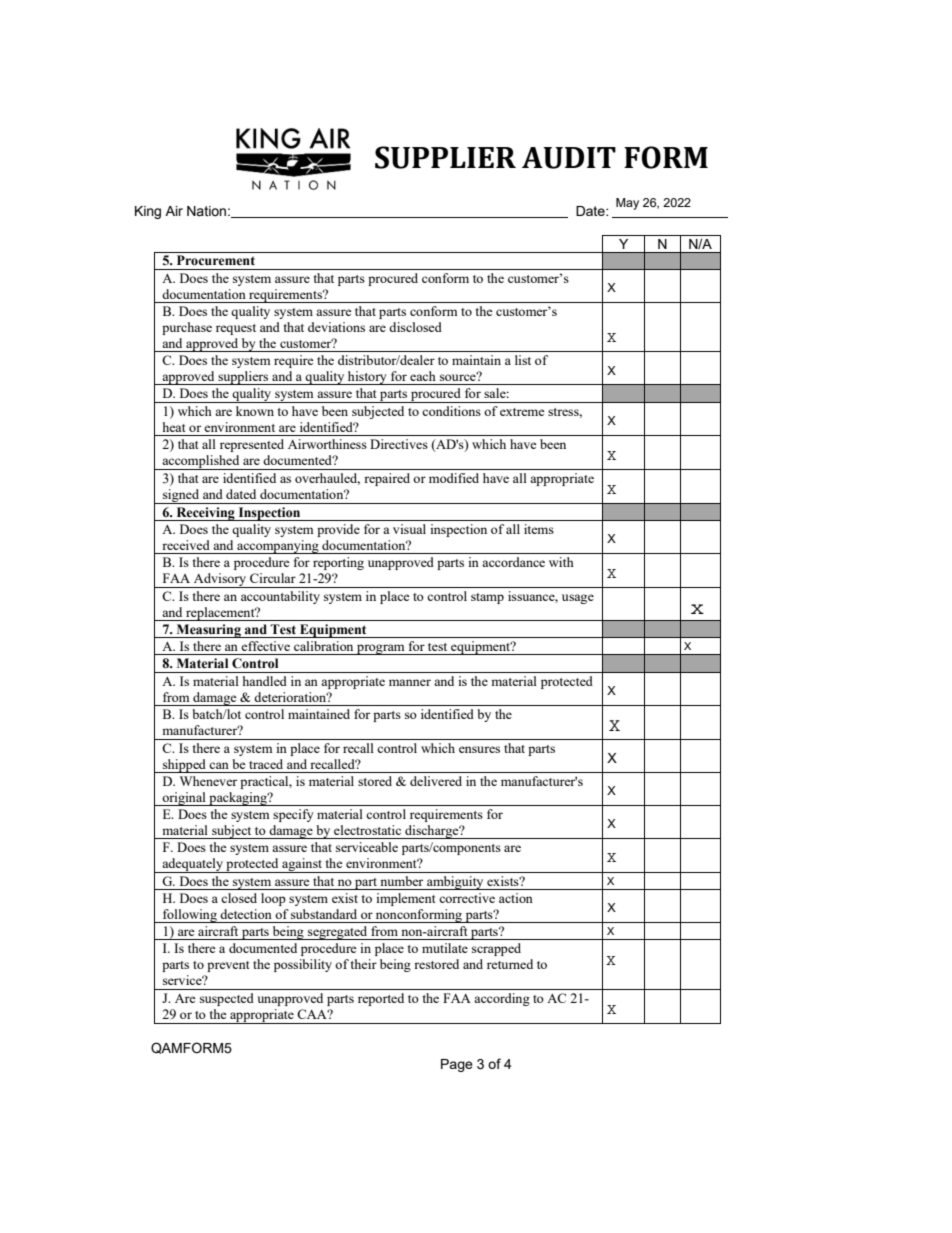 This screenshot has height=1233, width=952. Describe the element at coordinates (219, 765) in the screenshot. I see `can` at that location.
